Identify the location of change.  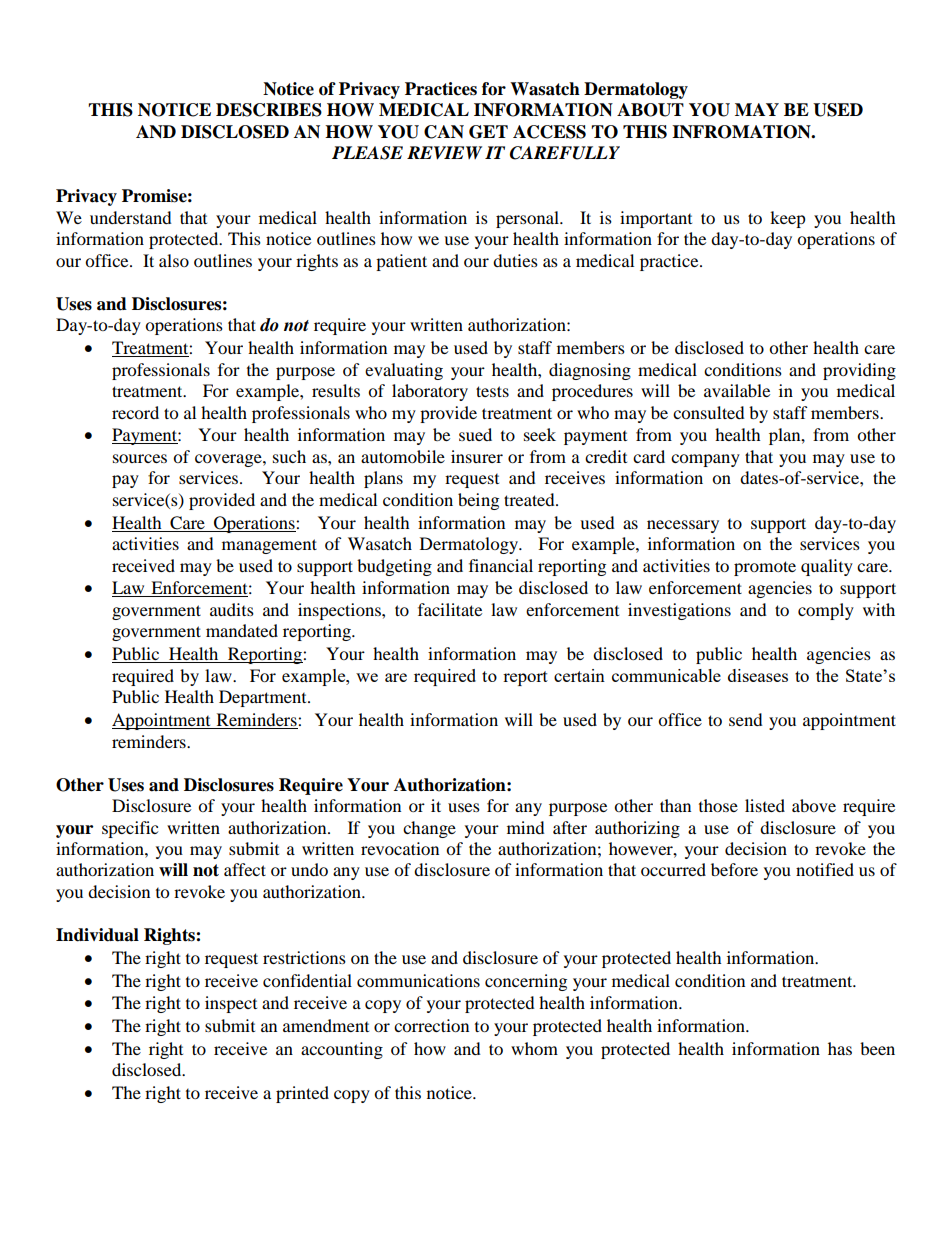
(429, 829).
